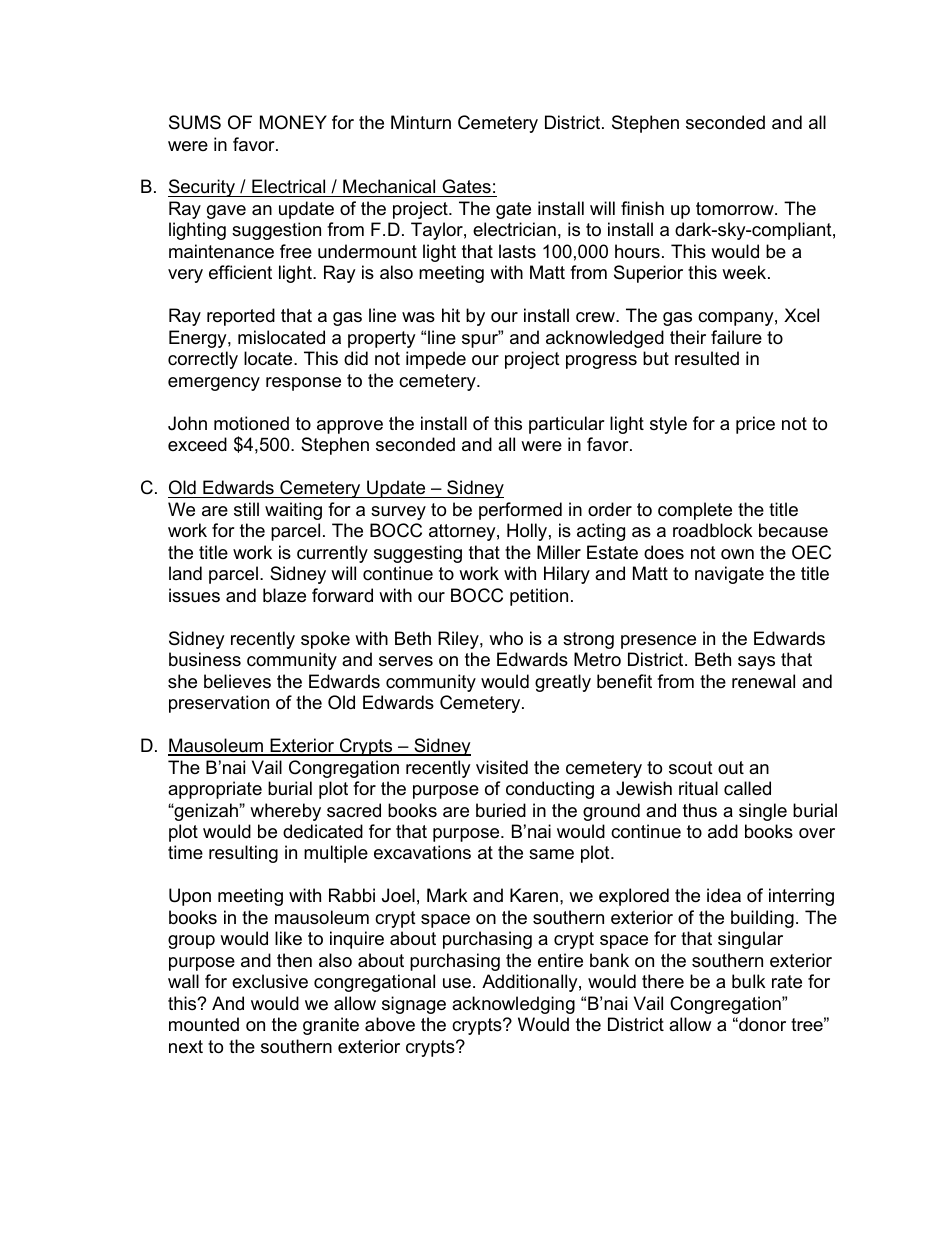 This image has height=1233, width=952. Describe the element at coordinates (737, 554) in the image. I see `own` at that location.
